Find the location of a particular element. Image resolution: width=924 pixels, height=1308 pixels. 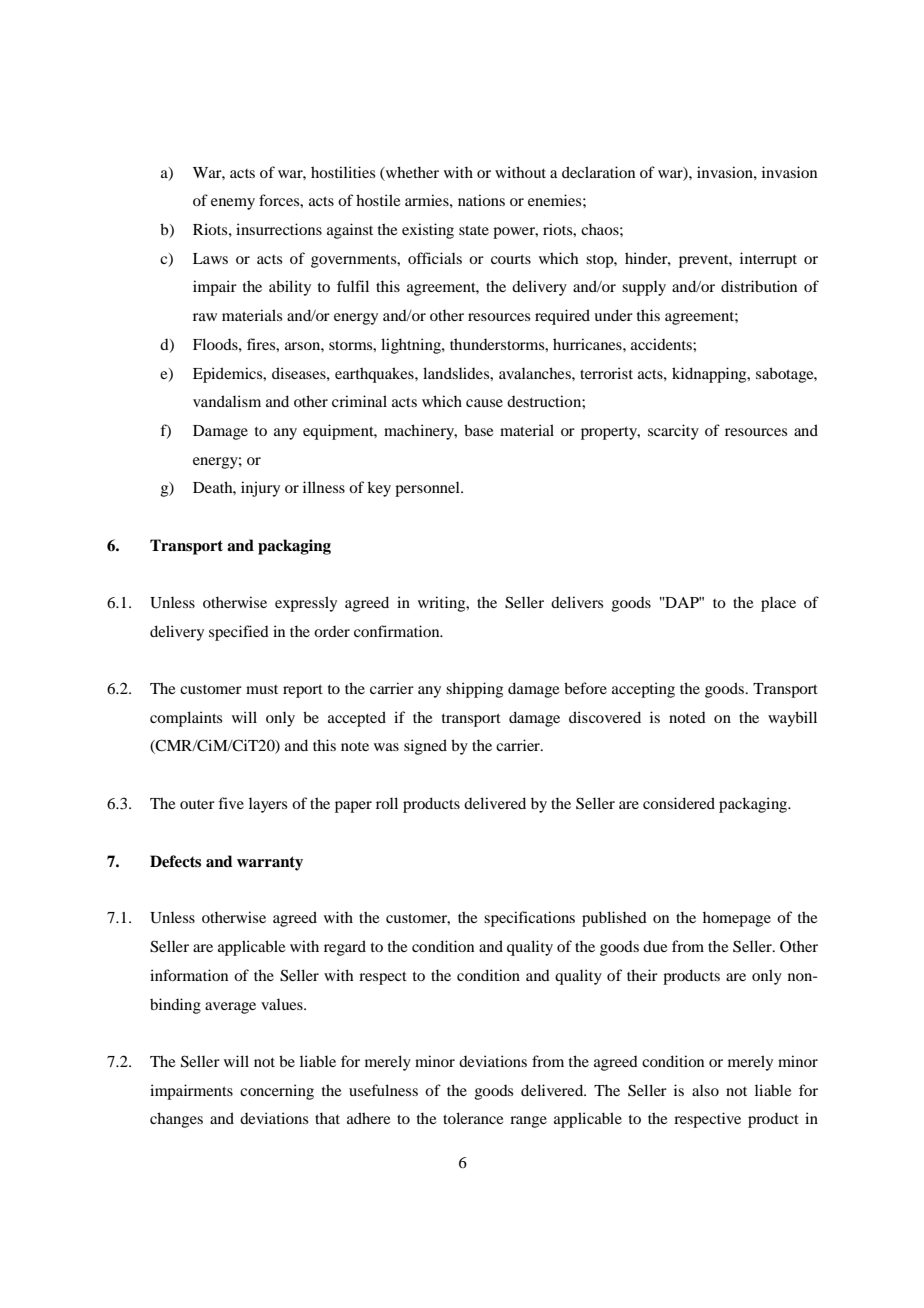

interrupt is located at coordinates (768, 260).
